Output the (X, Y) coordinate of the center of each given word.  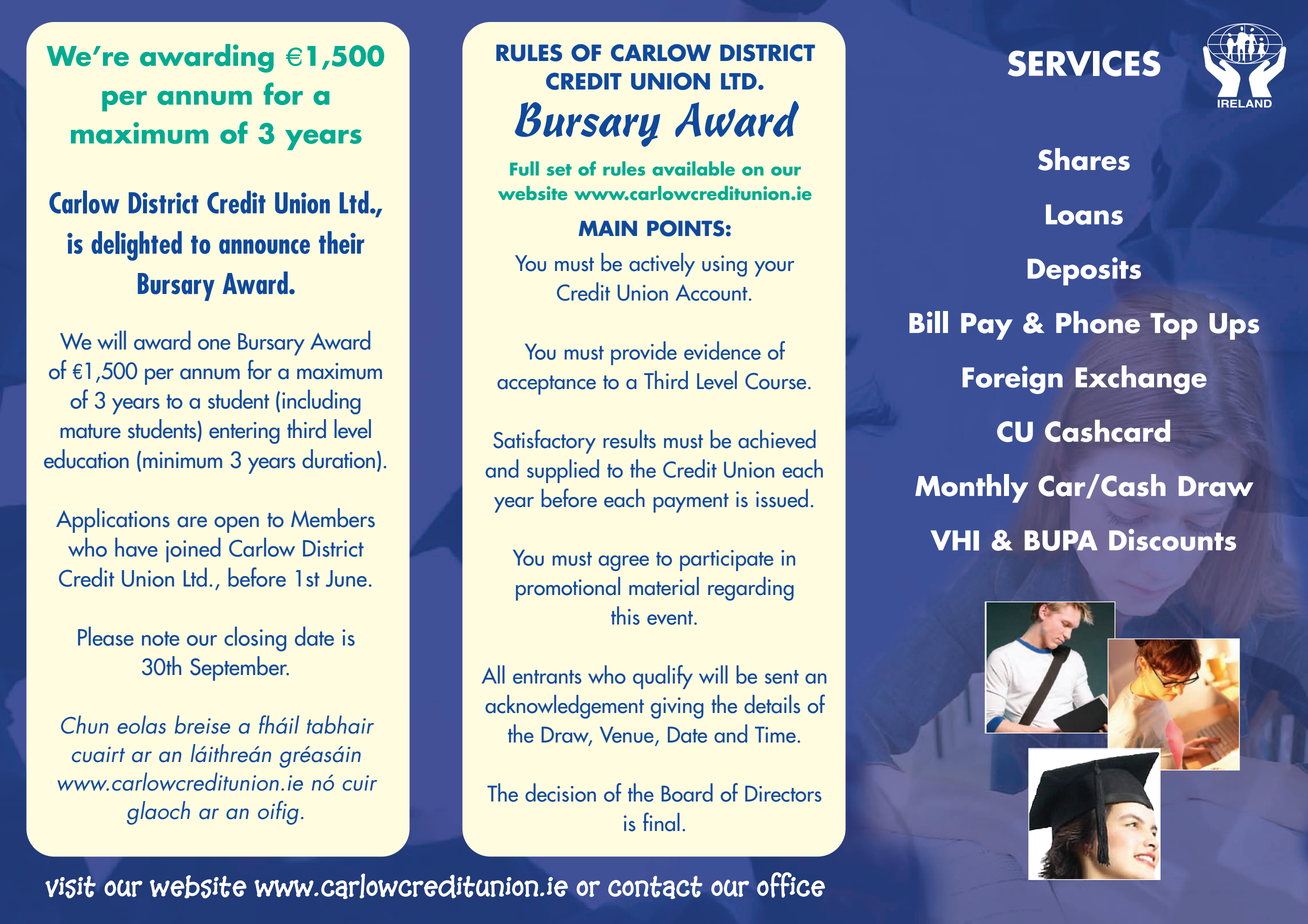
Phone (1098, 322)
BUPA (1061, 540)
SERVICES (1084, 63)
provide (644, 353)
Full (524, 168)
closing (255, 639)
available (693, 168)
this (625, 615)
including (321, 402)
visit (70, 887)
